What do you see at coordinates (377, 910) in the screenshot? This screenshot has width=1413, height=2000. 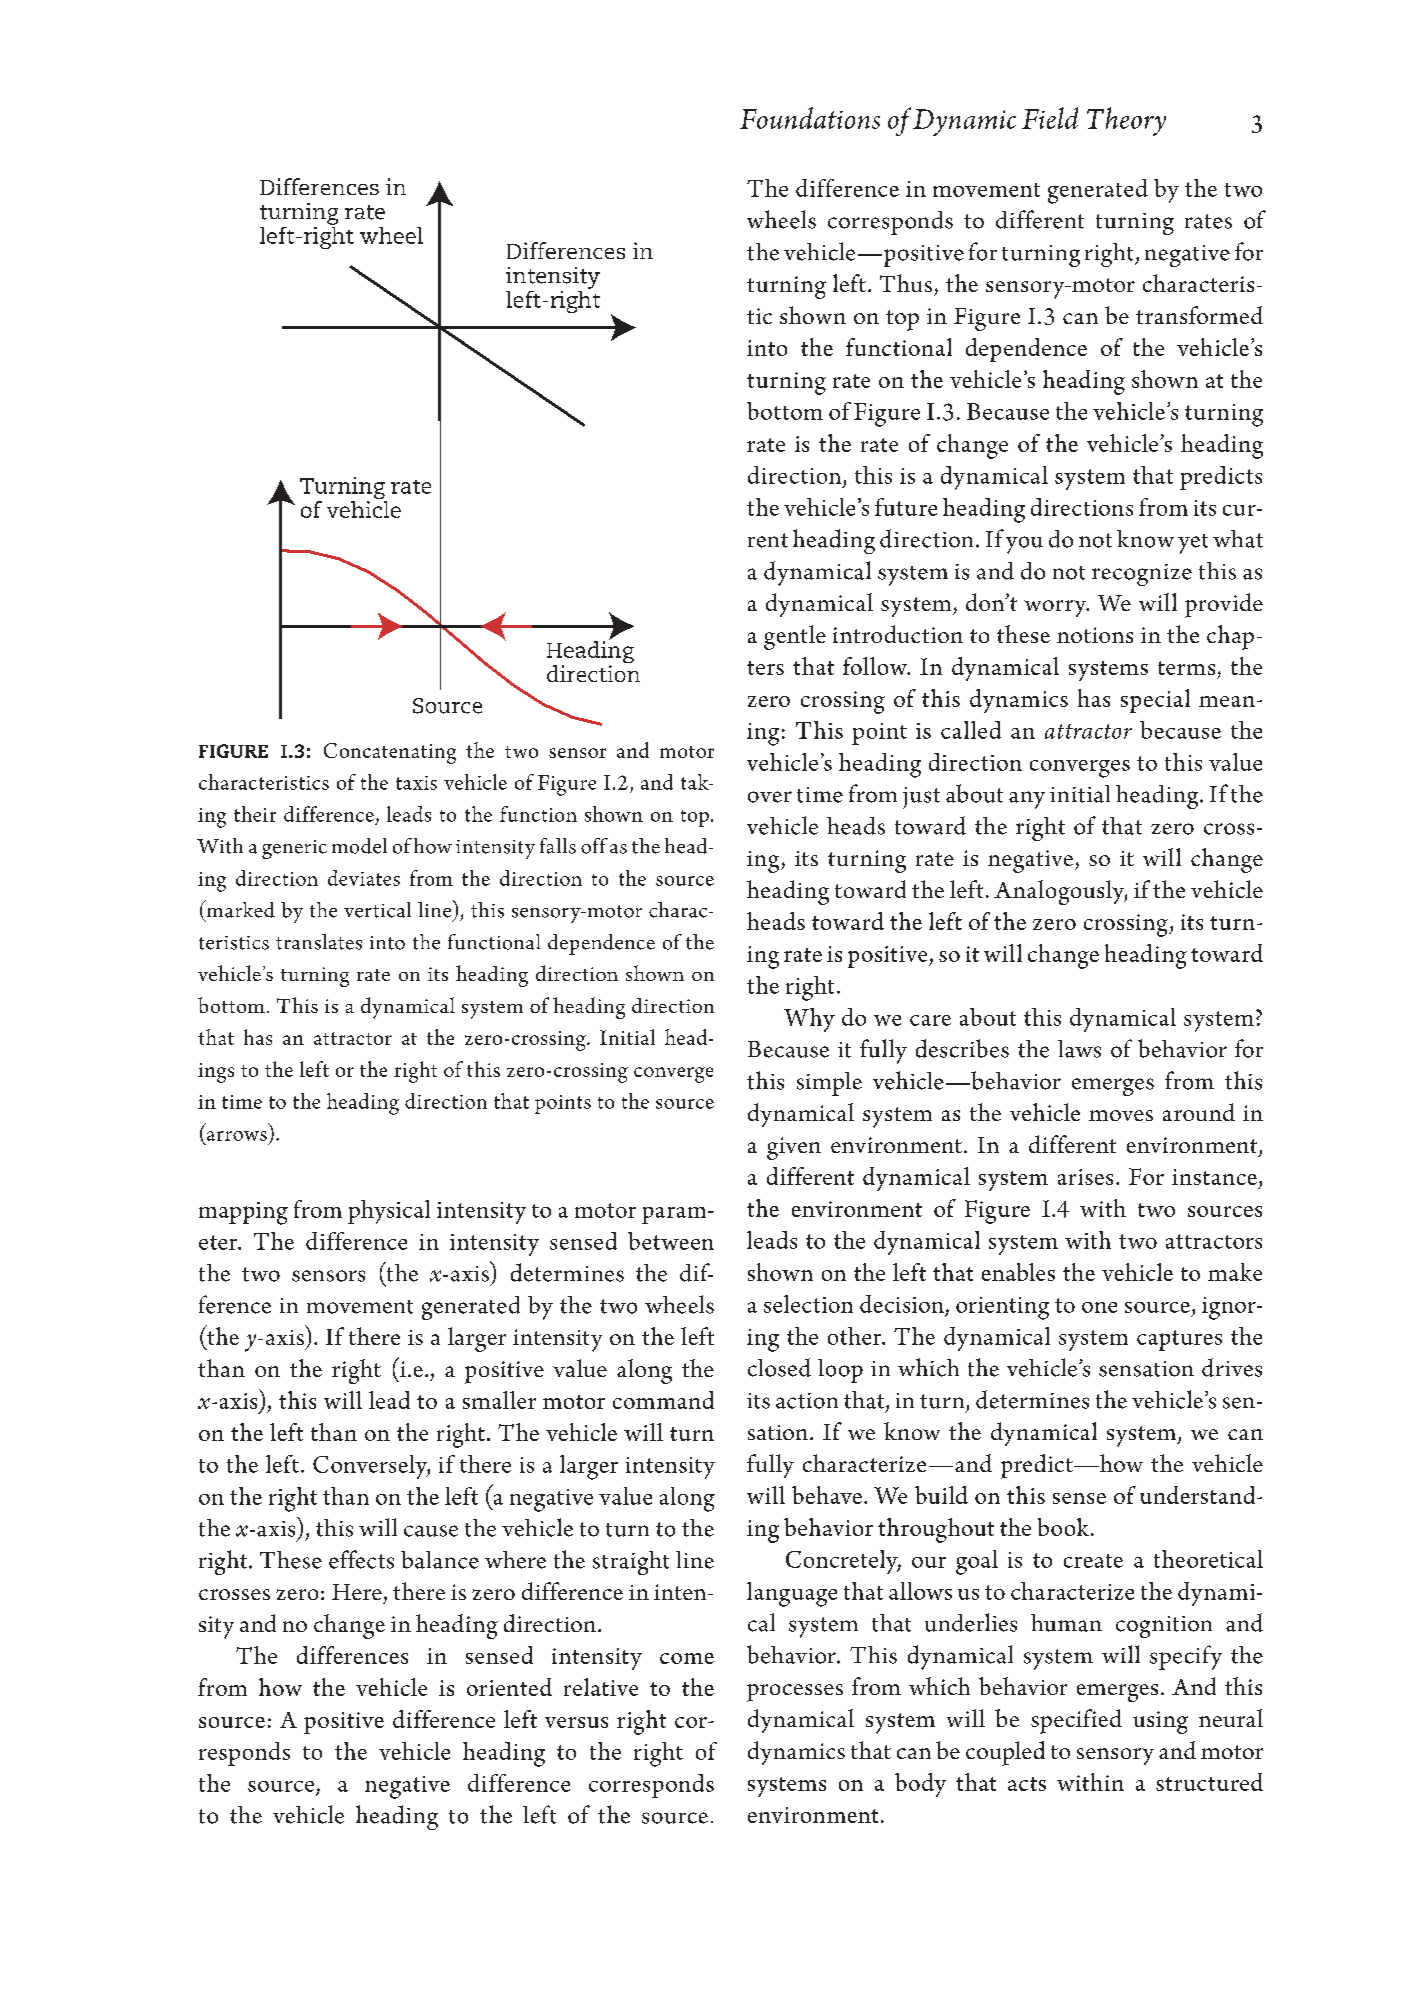 I see `vertical` at bounding box center [377, 910].
